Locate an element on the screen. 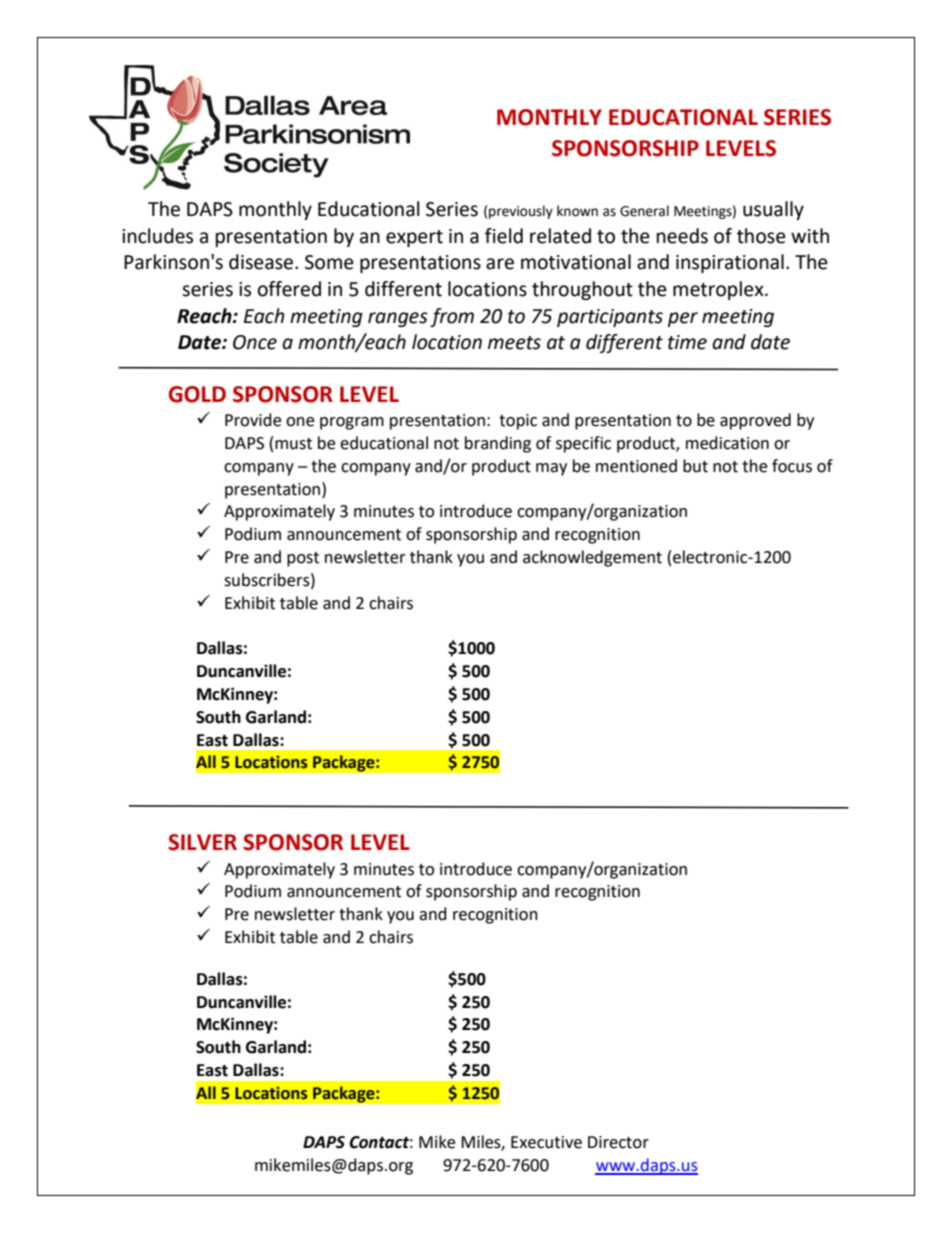 This screenshot has height=1233, width=952. approved is located at coordinates (755, 421).
